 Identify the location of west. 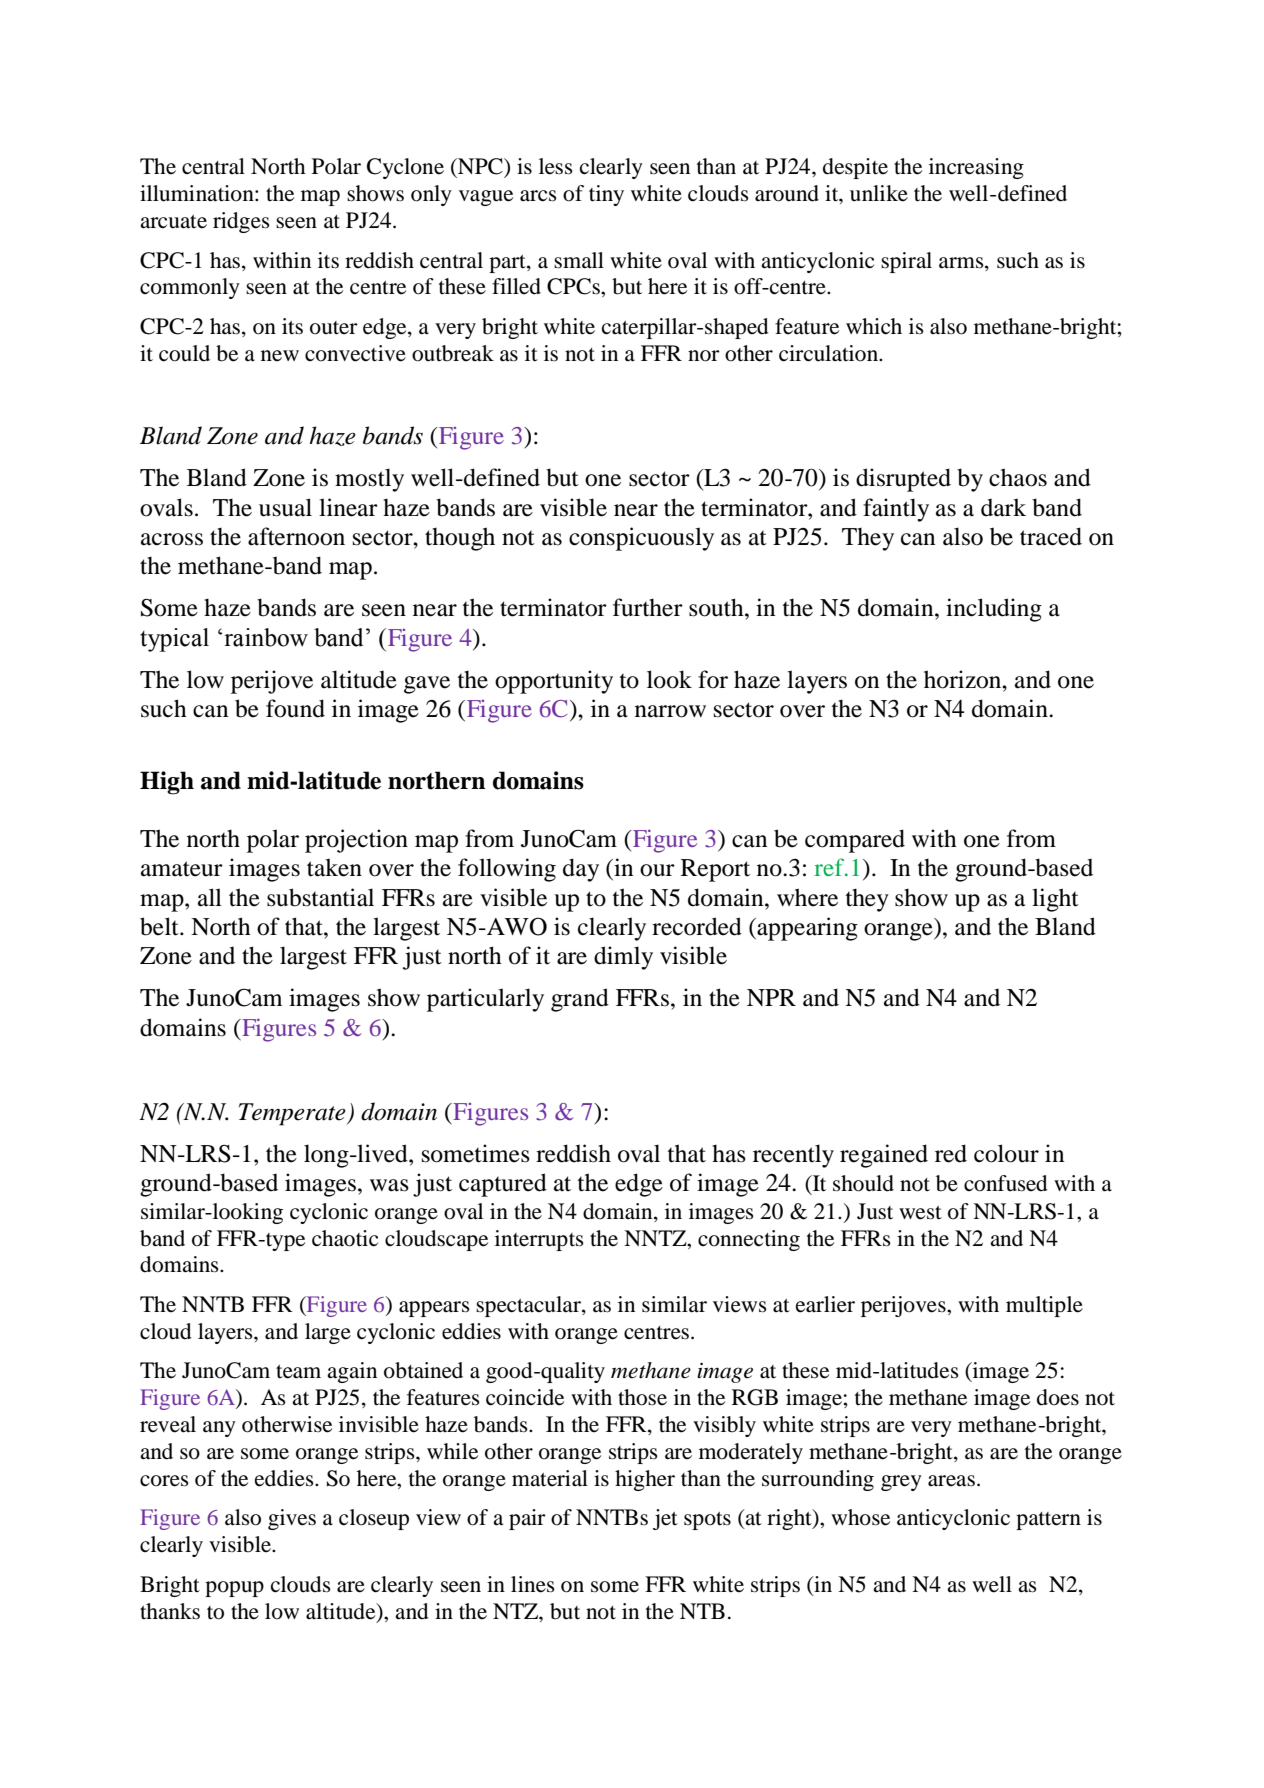
(920, 1213).
